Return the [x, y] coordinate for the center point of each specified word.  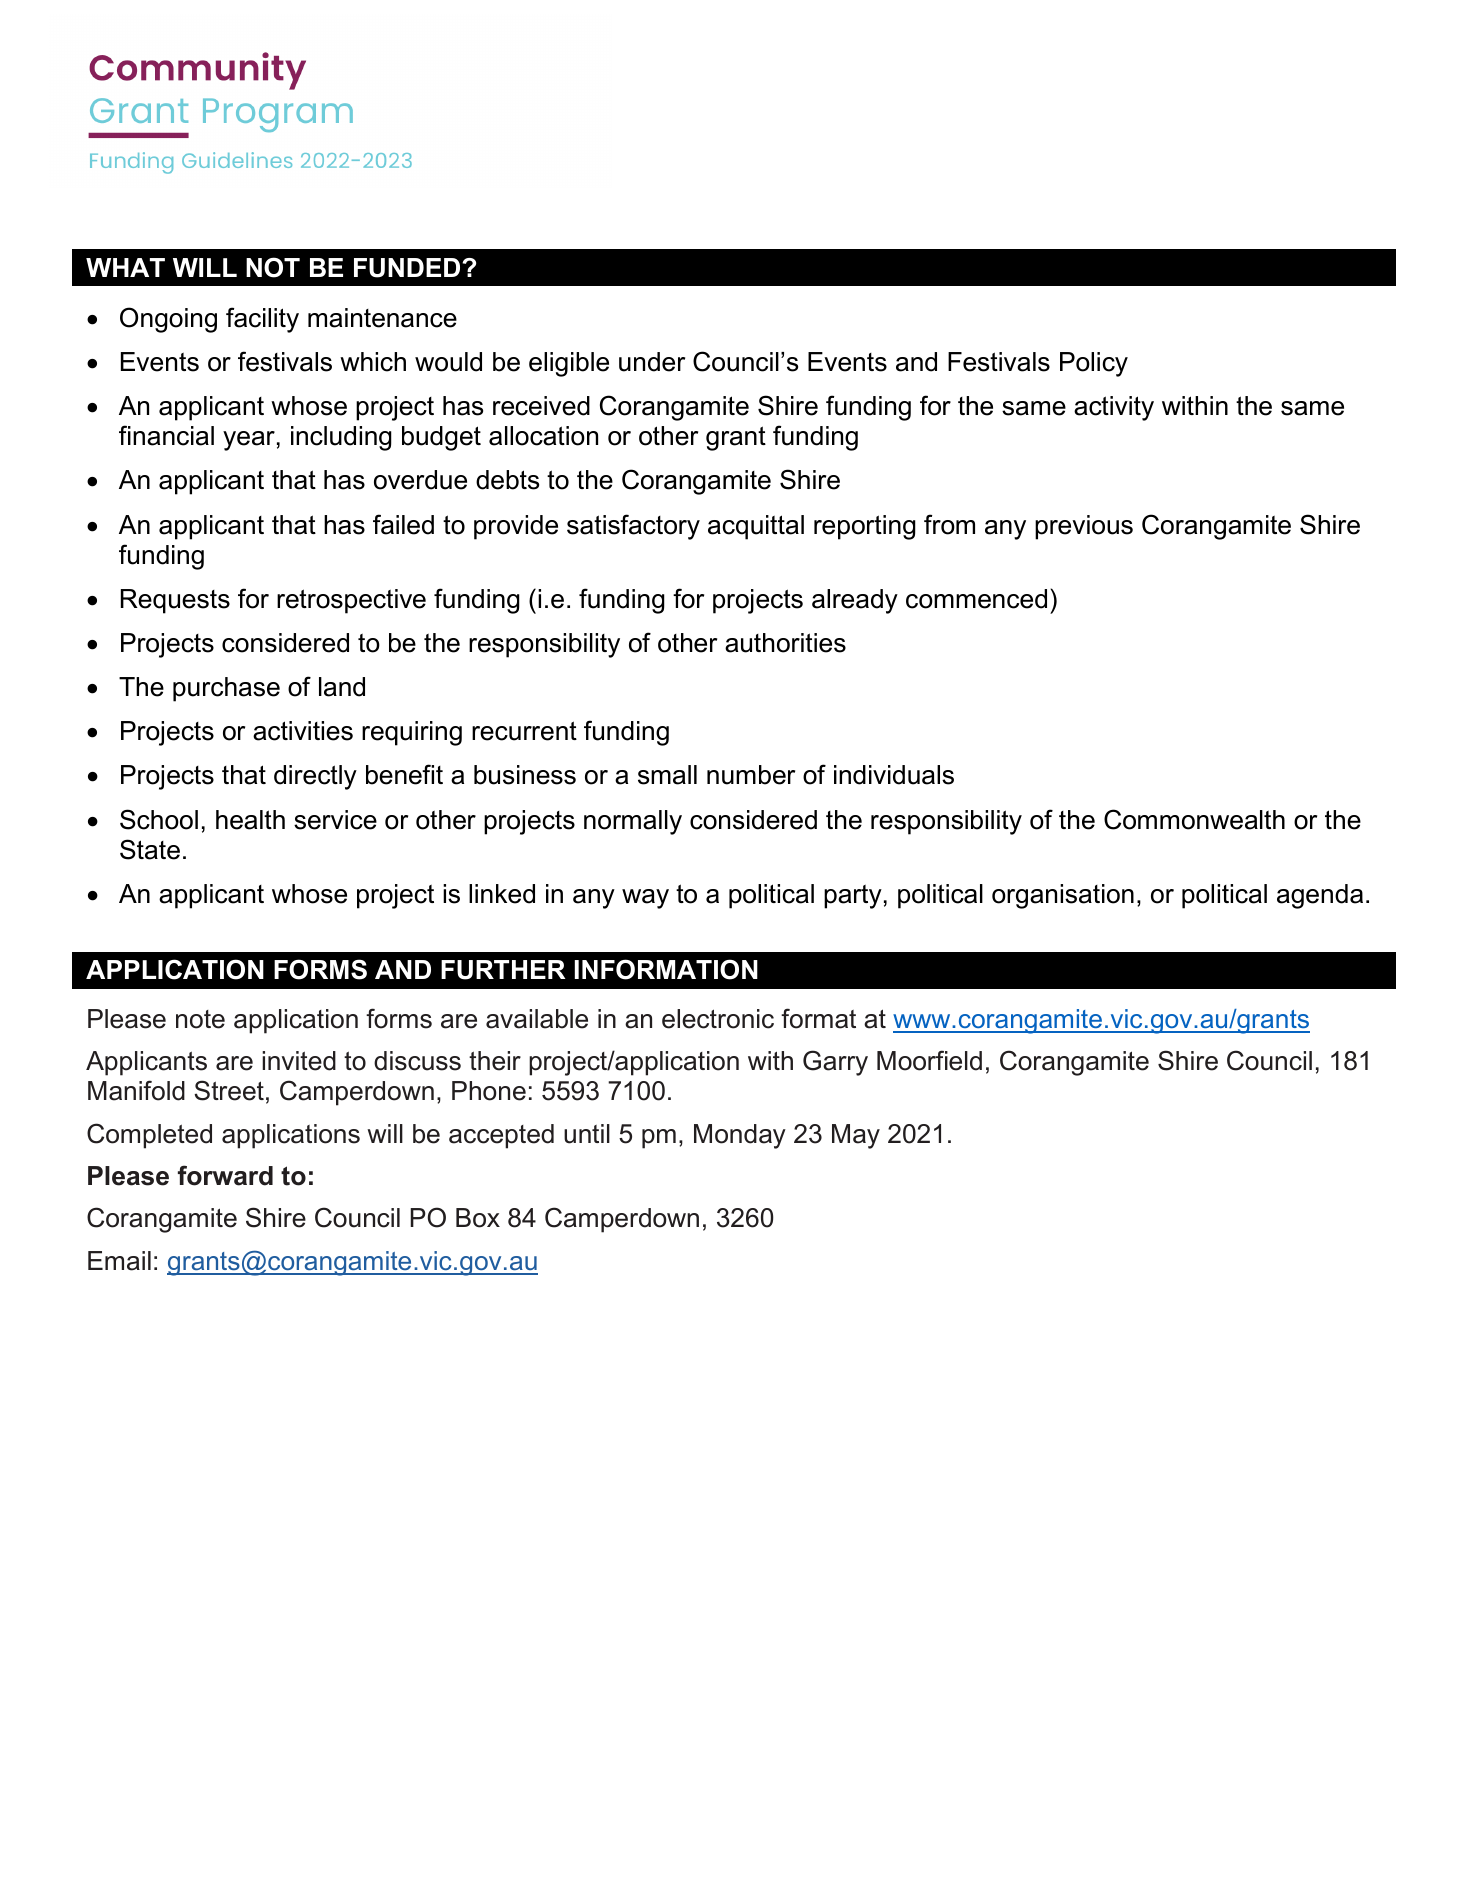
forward [225, 1175]
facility [262, 320]
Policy [1094, 364]
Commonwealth [1194, 819]
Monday [740, 1136]
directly [315, 777]
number [751, 775]
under [652, 362]
